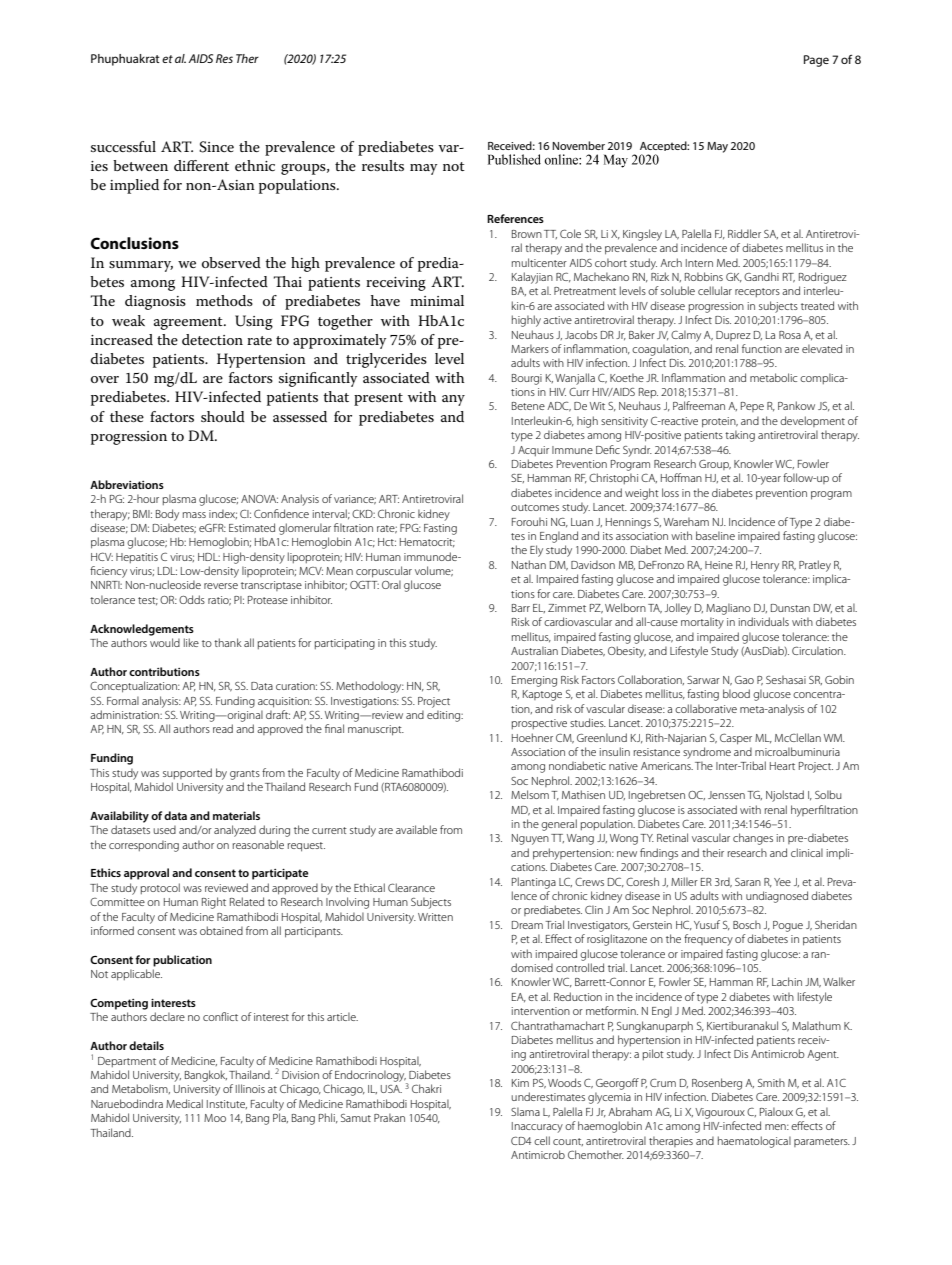 Image resolution: width=952 pixels, height=1265 pixels. What do you see at coordinates (578, 145) in the image?
I see `November` at bounding box center [578, 145].
